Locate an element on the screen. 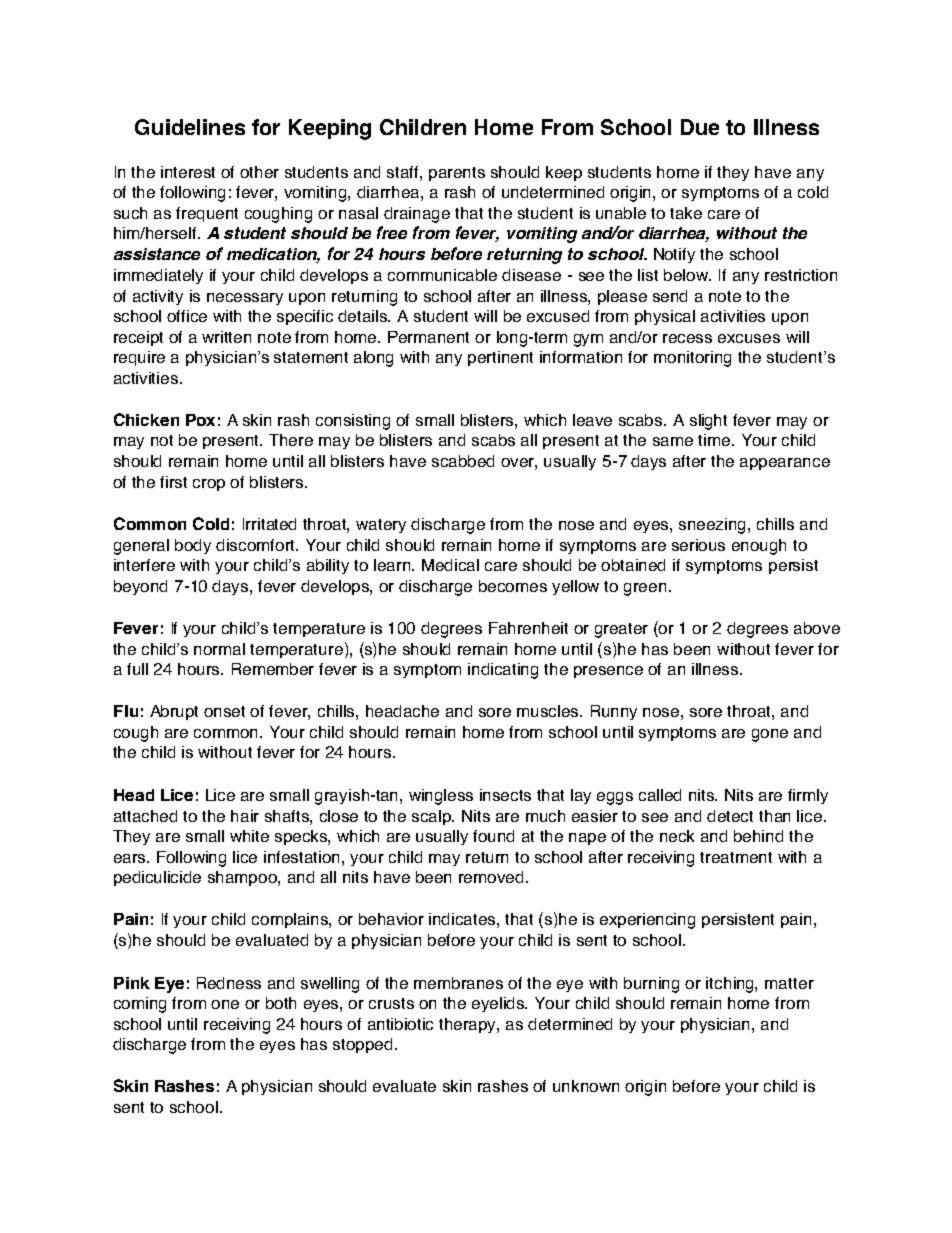 The height and width of the screenshot is (1233, 952). matter is located at coordinates (789, 983).
